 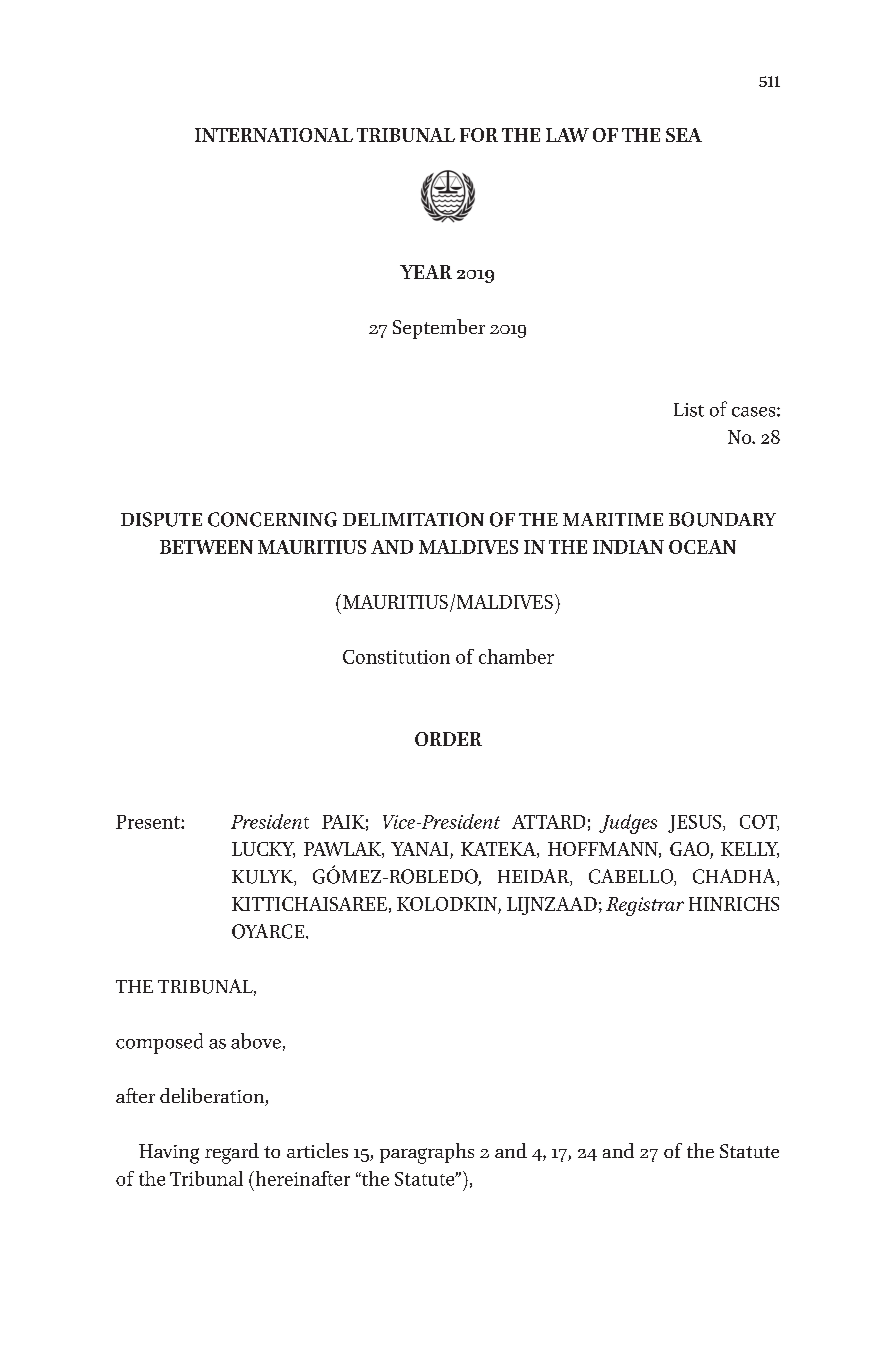 What do you see at coordinates (263, 850) in the image?
I see `LUCKY` at bounding box center [263, 850].
